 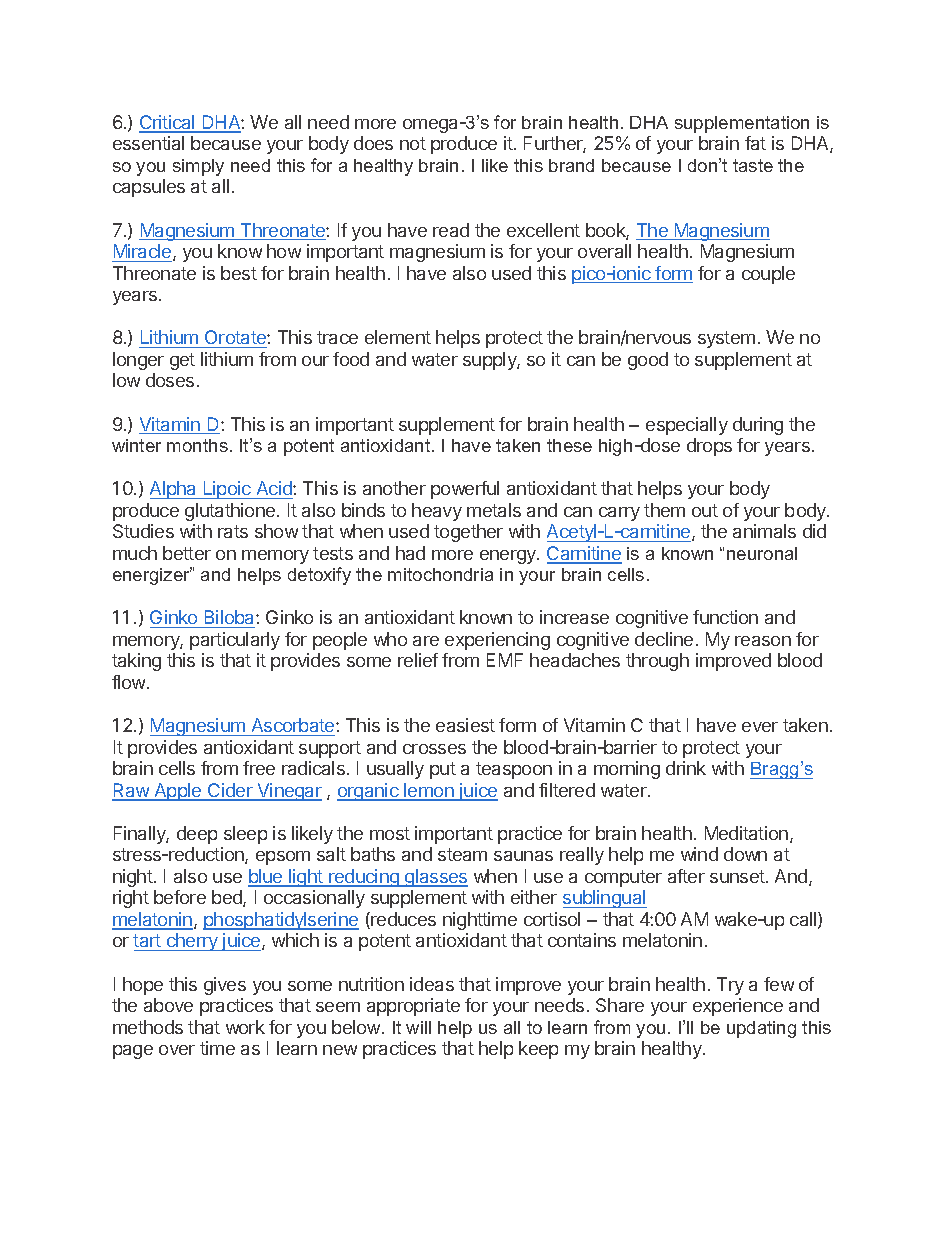 What do you see at coordinates (418, 1027) in the image?
I see `will` at bounding box center [418, 1027].
